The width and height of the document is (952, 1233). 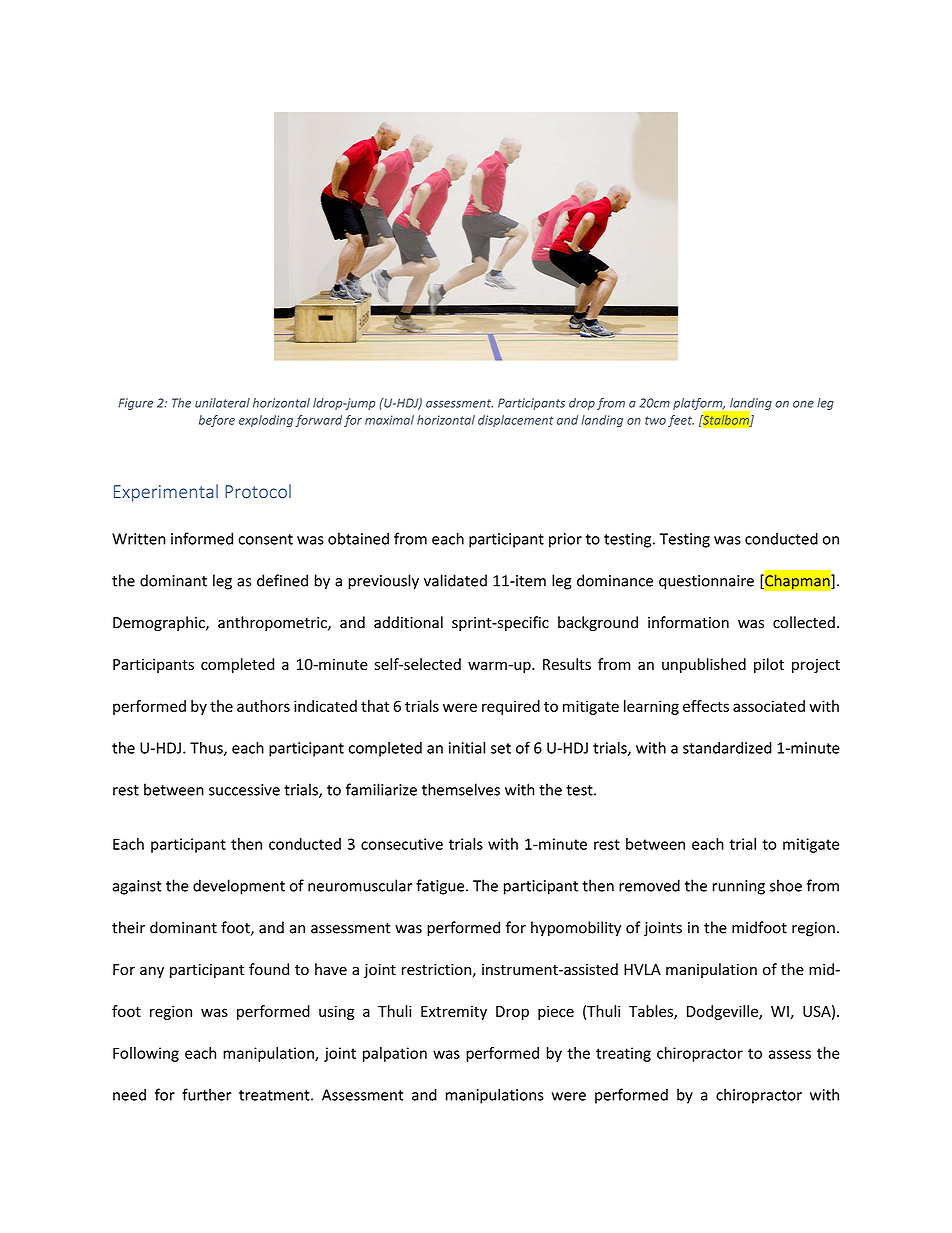 I want to click on feet, so click(x=681, y=421).
